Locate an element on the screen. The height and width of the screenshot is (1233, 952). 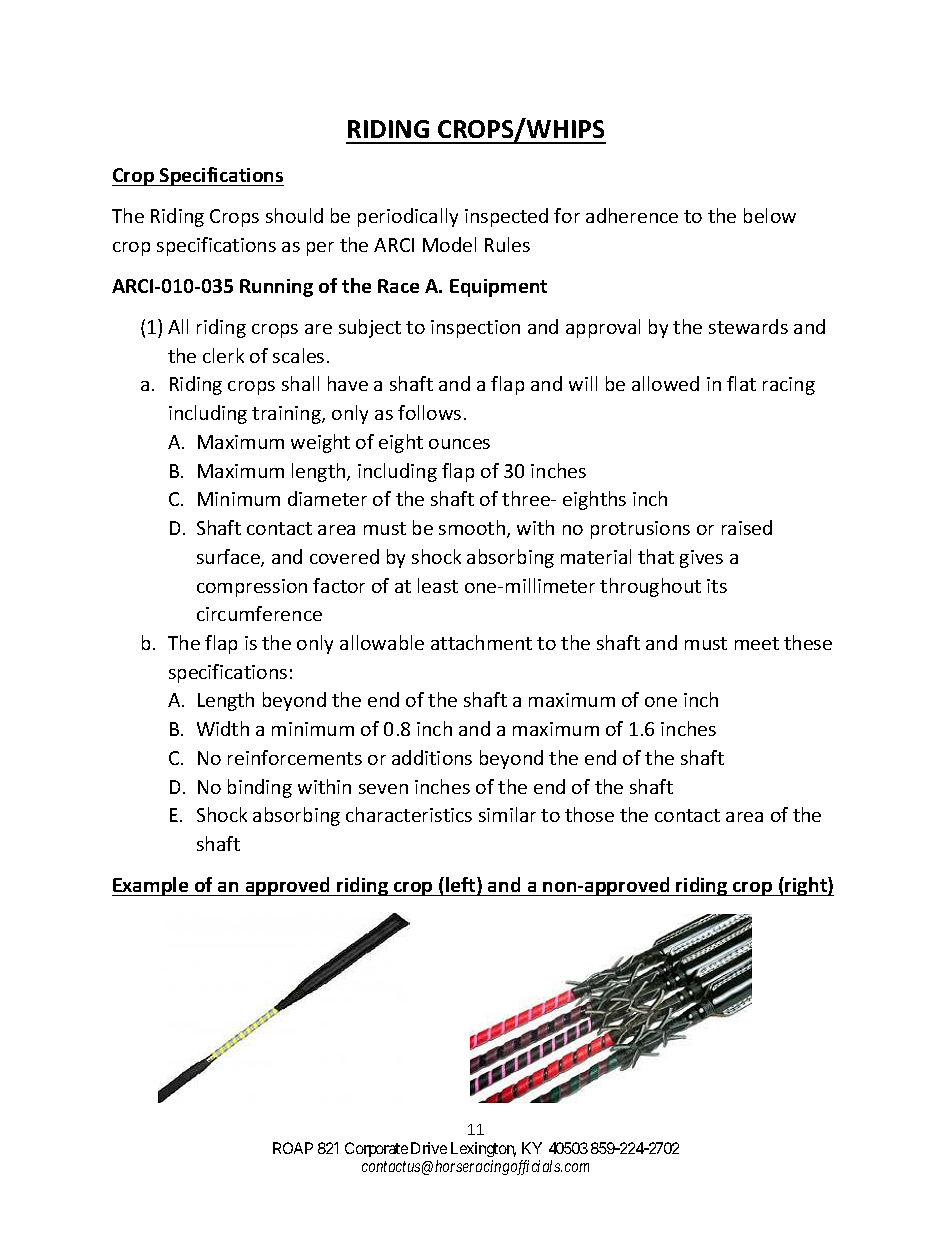
meet is located at coordinates (757, 643).
